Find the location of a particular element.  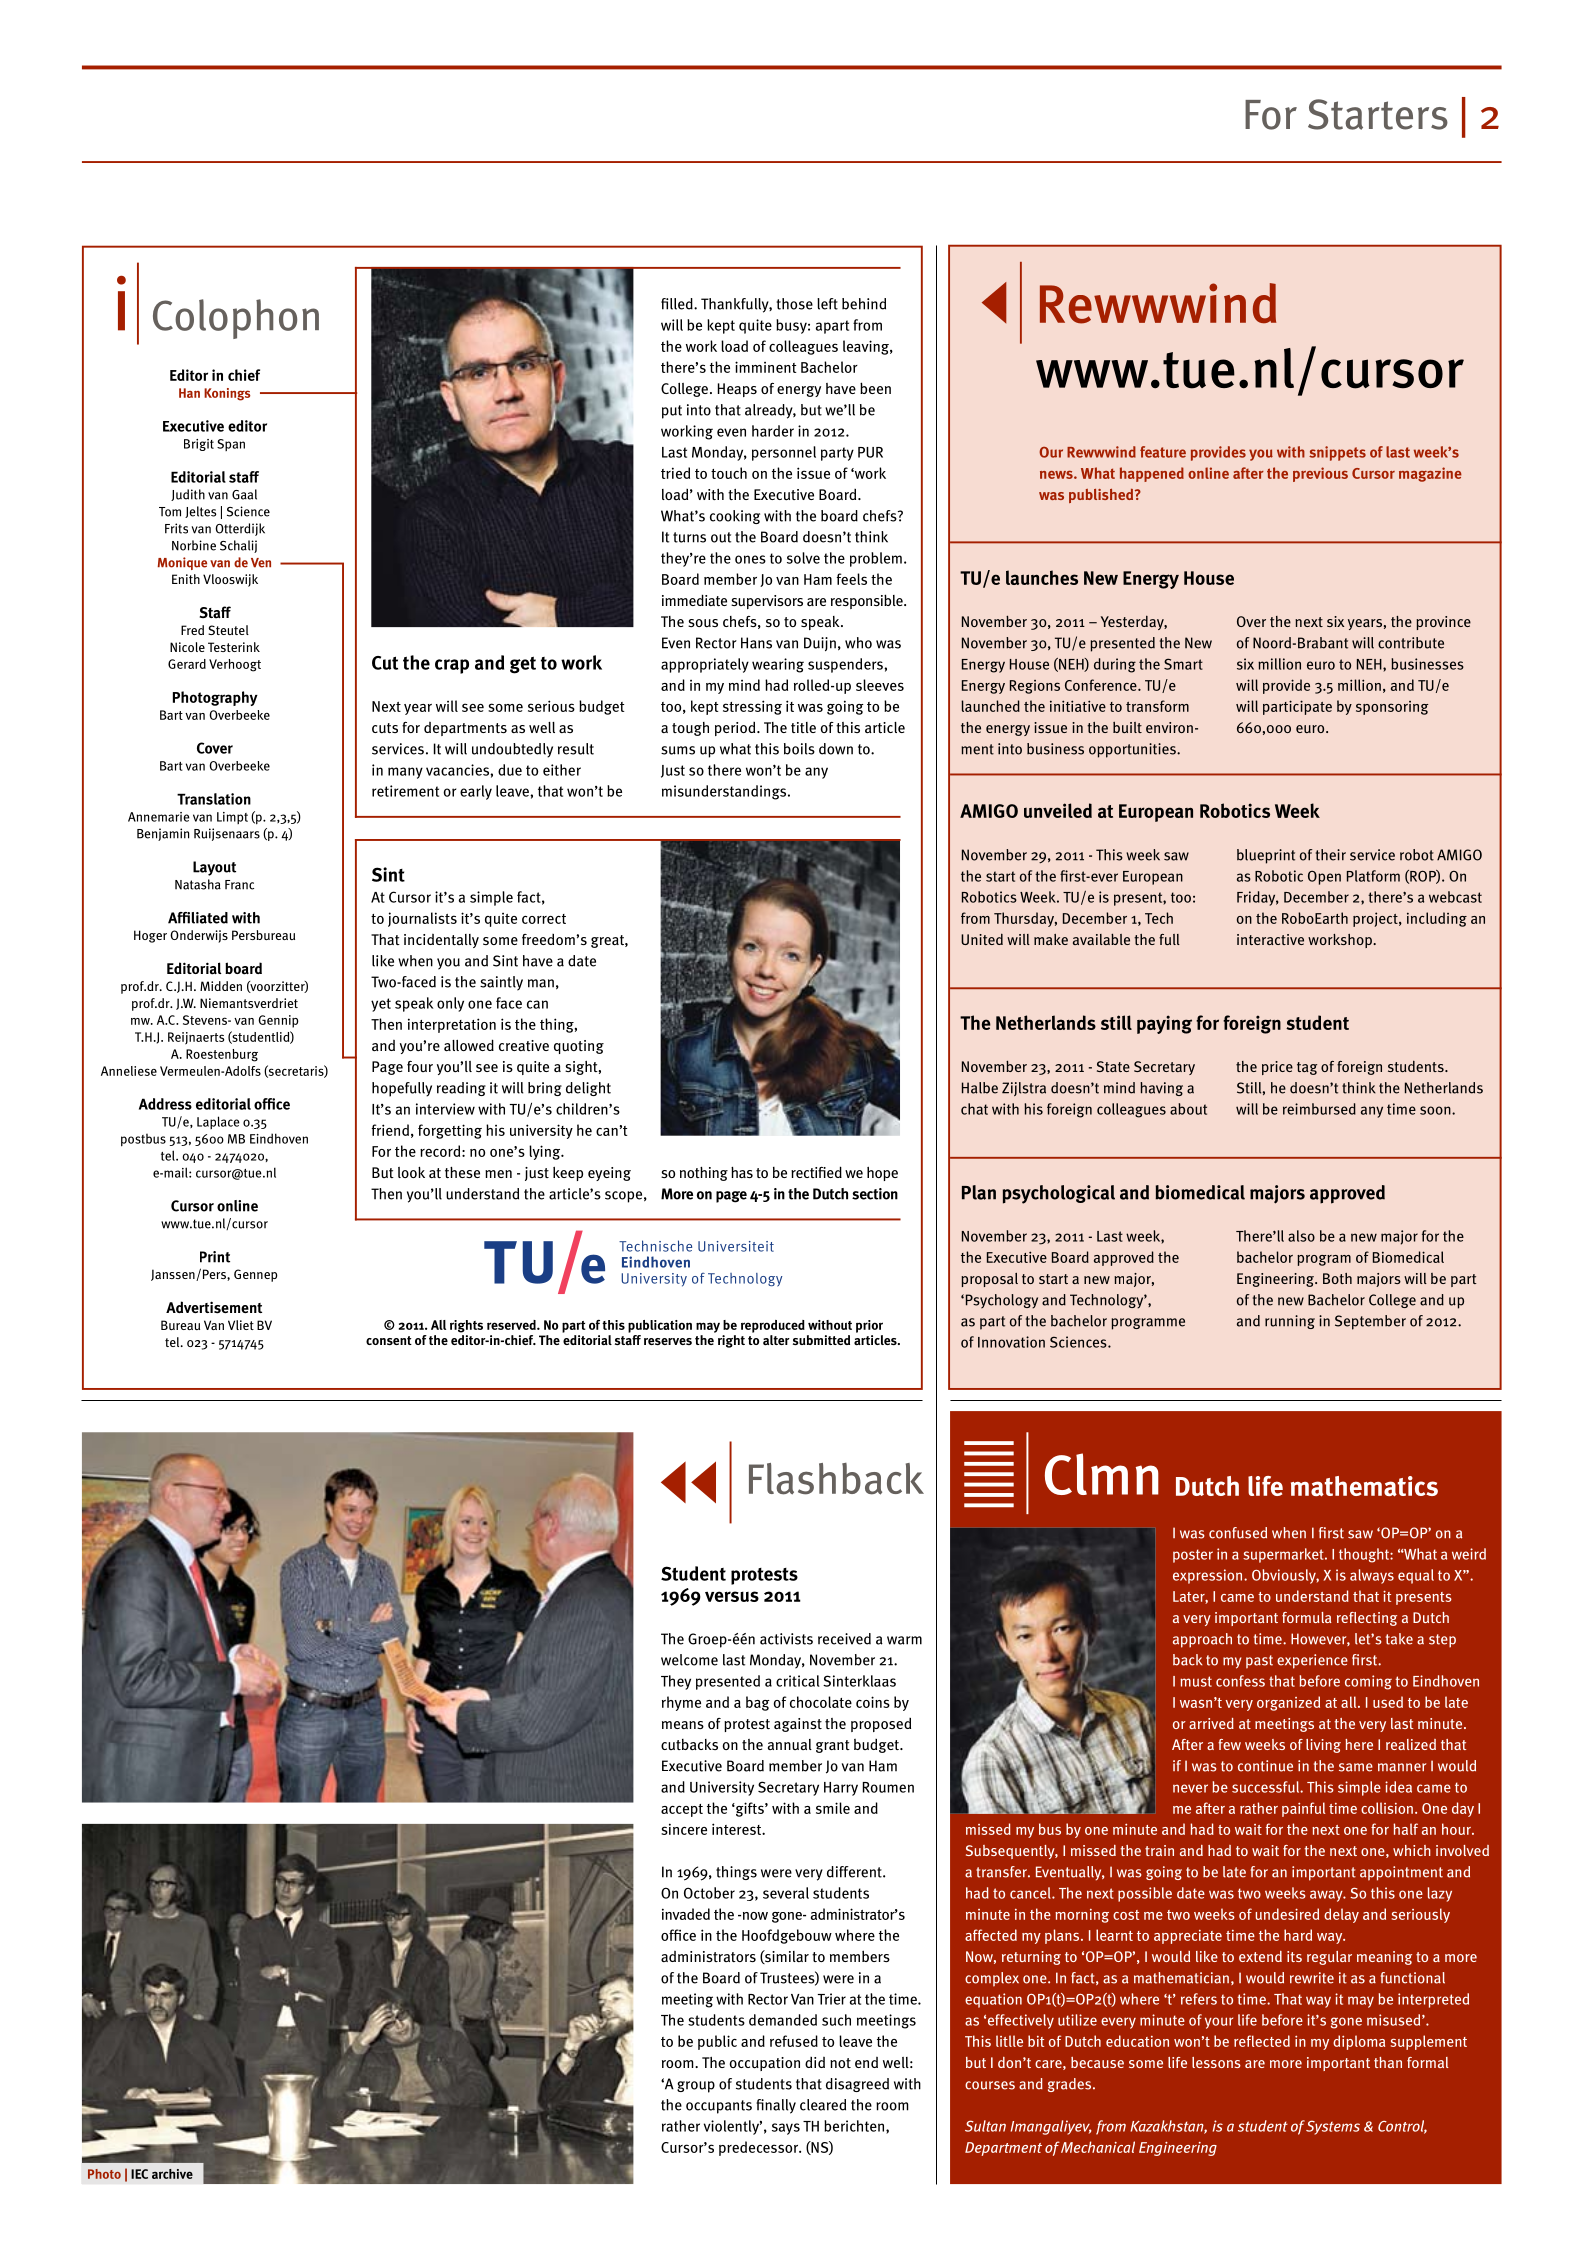

archive is located at coordinates (172, 2174).
